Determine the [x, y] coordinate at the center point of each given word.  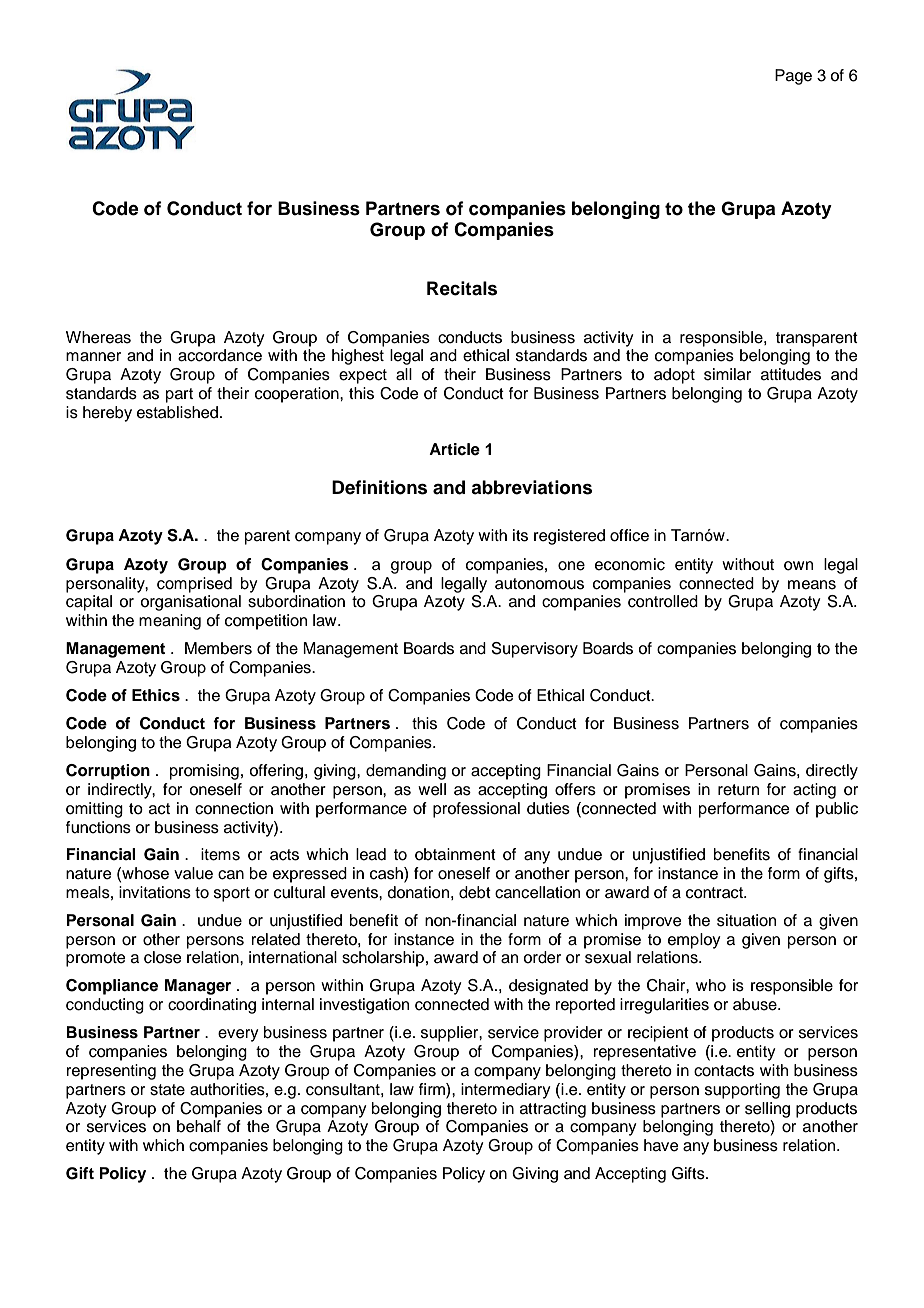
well [432, 789]
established [177, 412]
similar [727, 374]
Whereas [98, 337]
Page [793, 77]
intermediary [505, 1091]
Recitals [462, 288]
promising [204, 772]
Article [454, 449]
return [738, 790]
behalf [199, 1126]
